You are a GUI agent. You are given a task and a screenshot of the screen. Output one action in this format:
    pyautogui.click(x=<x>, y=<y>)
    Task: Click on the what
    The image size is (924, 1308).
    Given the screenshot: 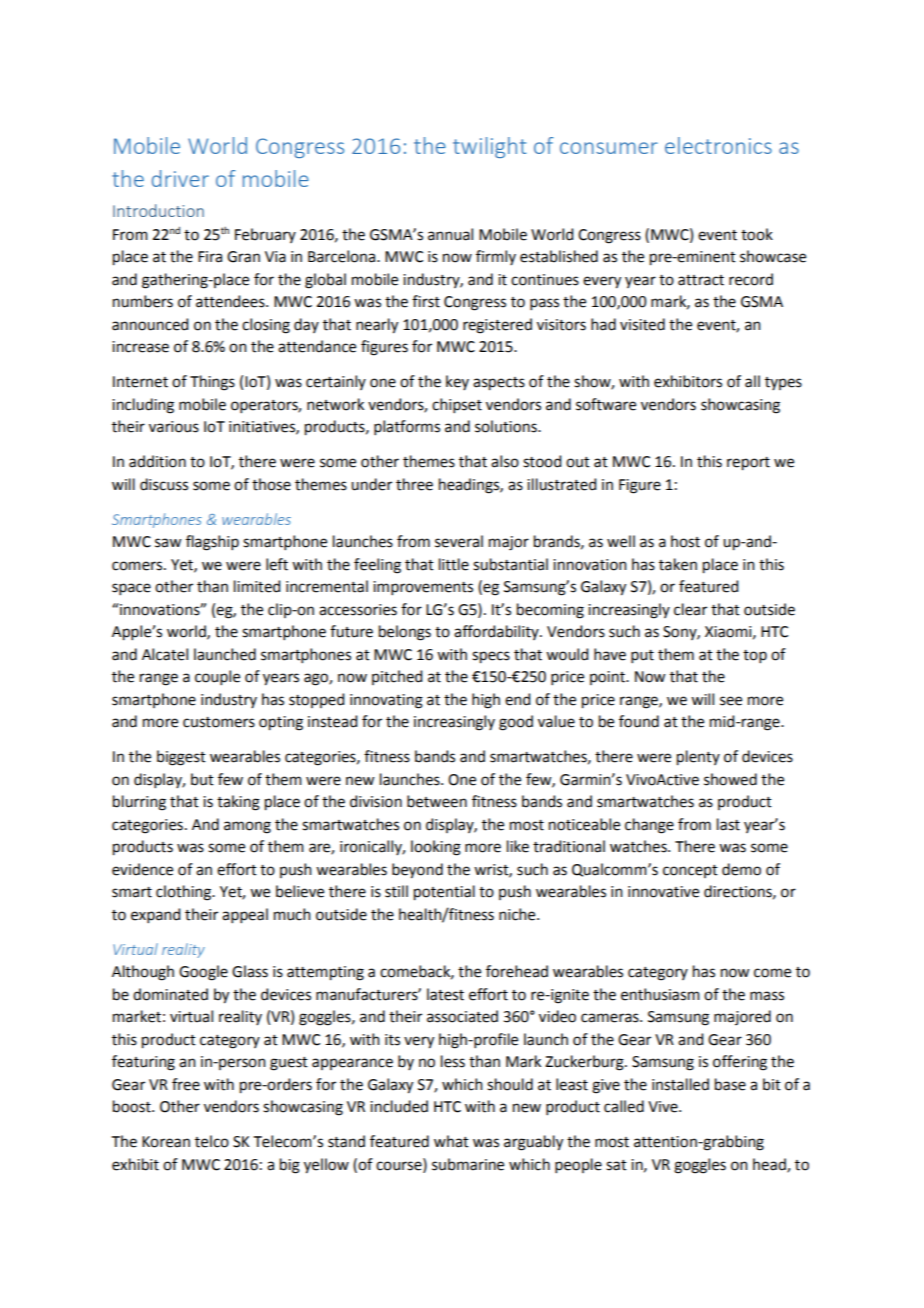 What is the action you would take?
    pyautogui.click(x=451, y=1141)
